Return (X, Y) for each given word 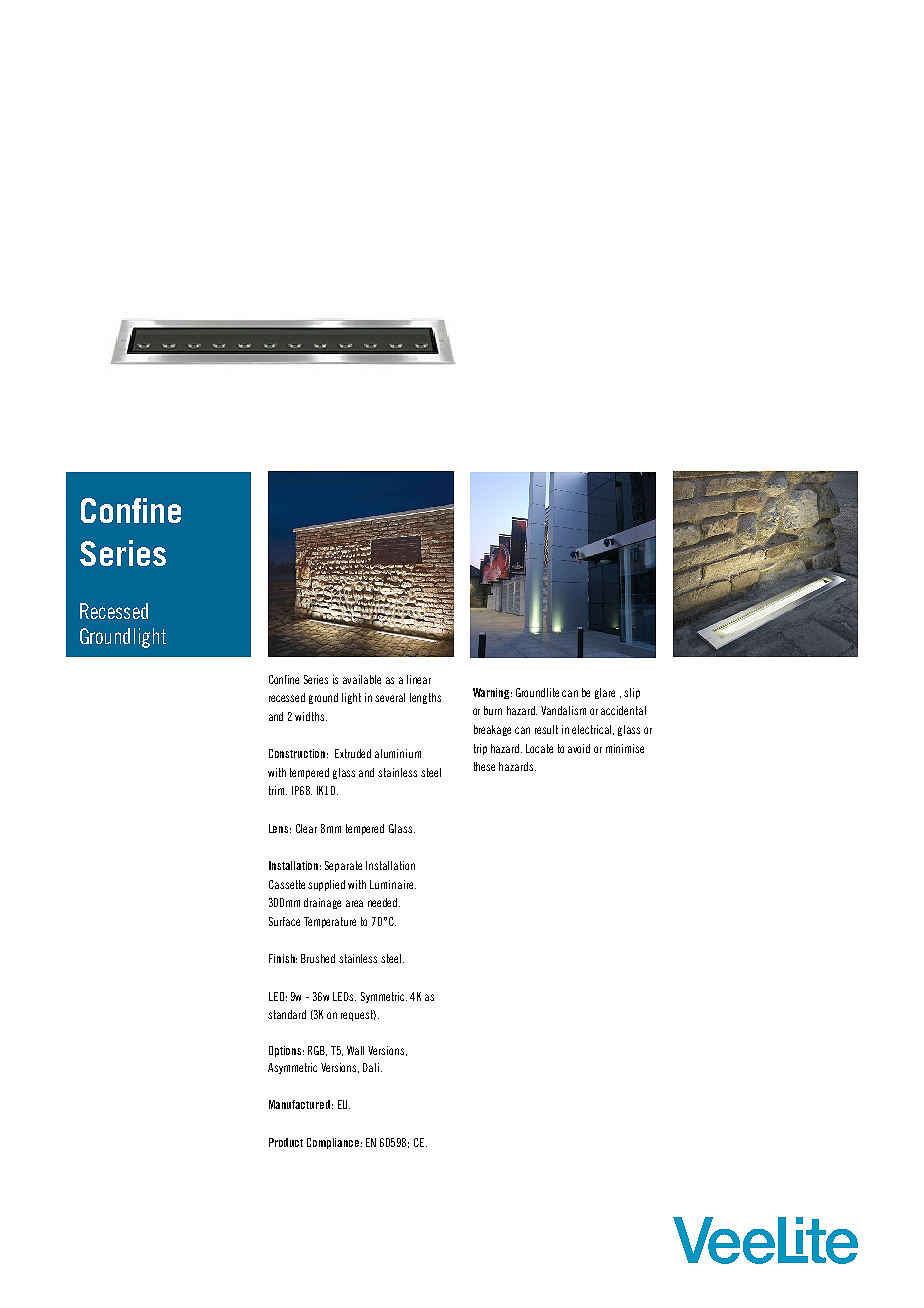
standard (287, 1014)
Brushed (318, 958)
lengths (425, 698)
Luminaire (393, 884)
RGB (317, 1051)
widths (311, 716)
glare (605, 693)
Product (286, 1142)
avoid (579, 748)
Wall (355, 1050)
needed (384, 902)
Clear (306, 828)
